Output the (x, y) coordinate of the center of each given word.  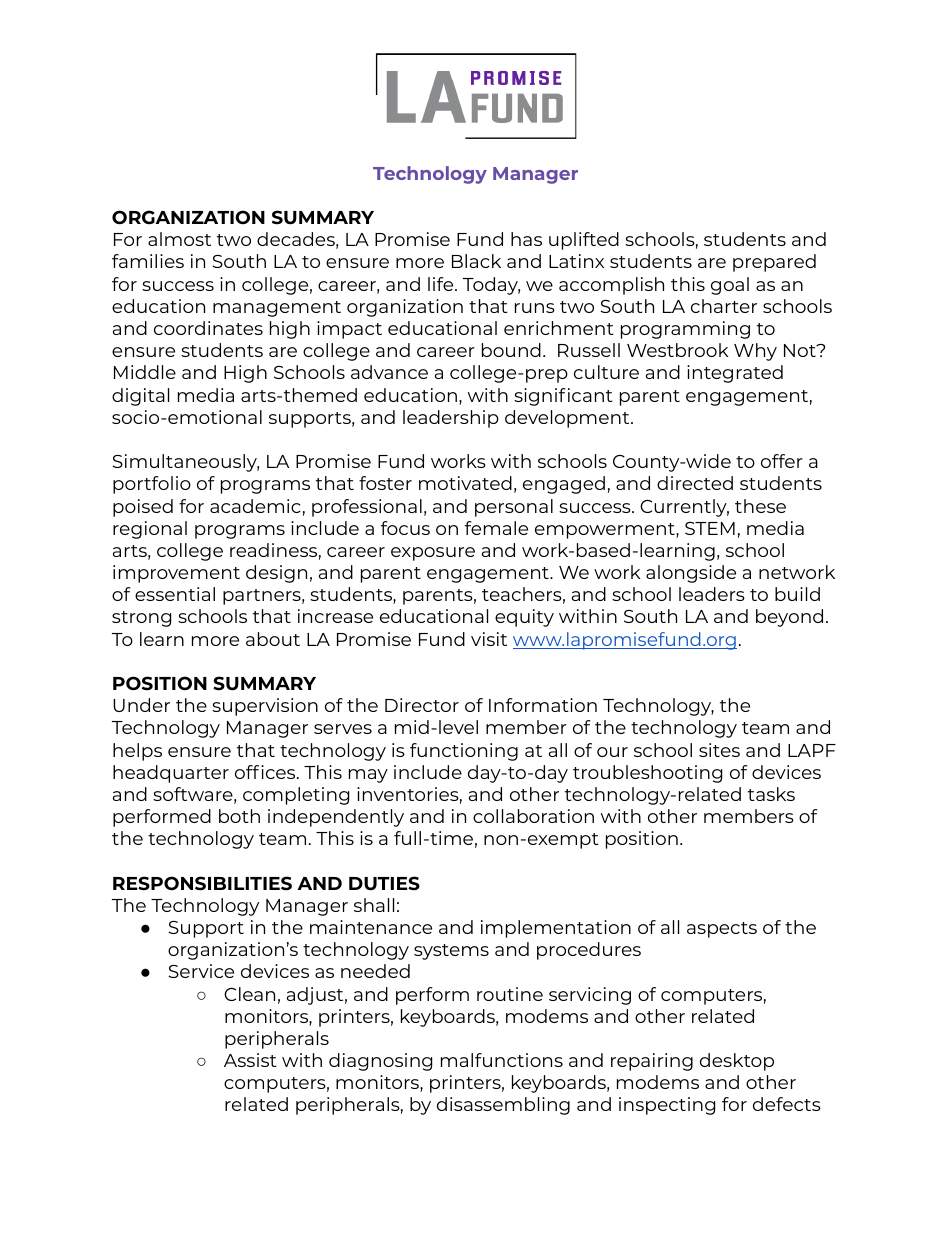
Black (476, 261)
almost (179, 239)
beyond (789, 618)
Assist (250, 1060)
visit (489, 639)
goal (730, 286)
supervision (265, 707)
